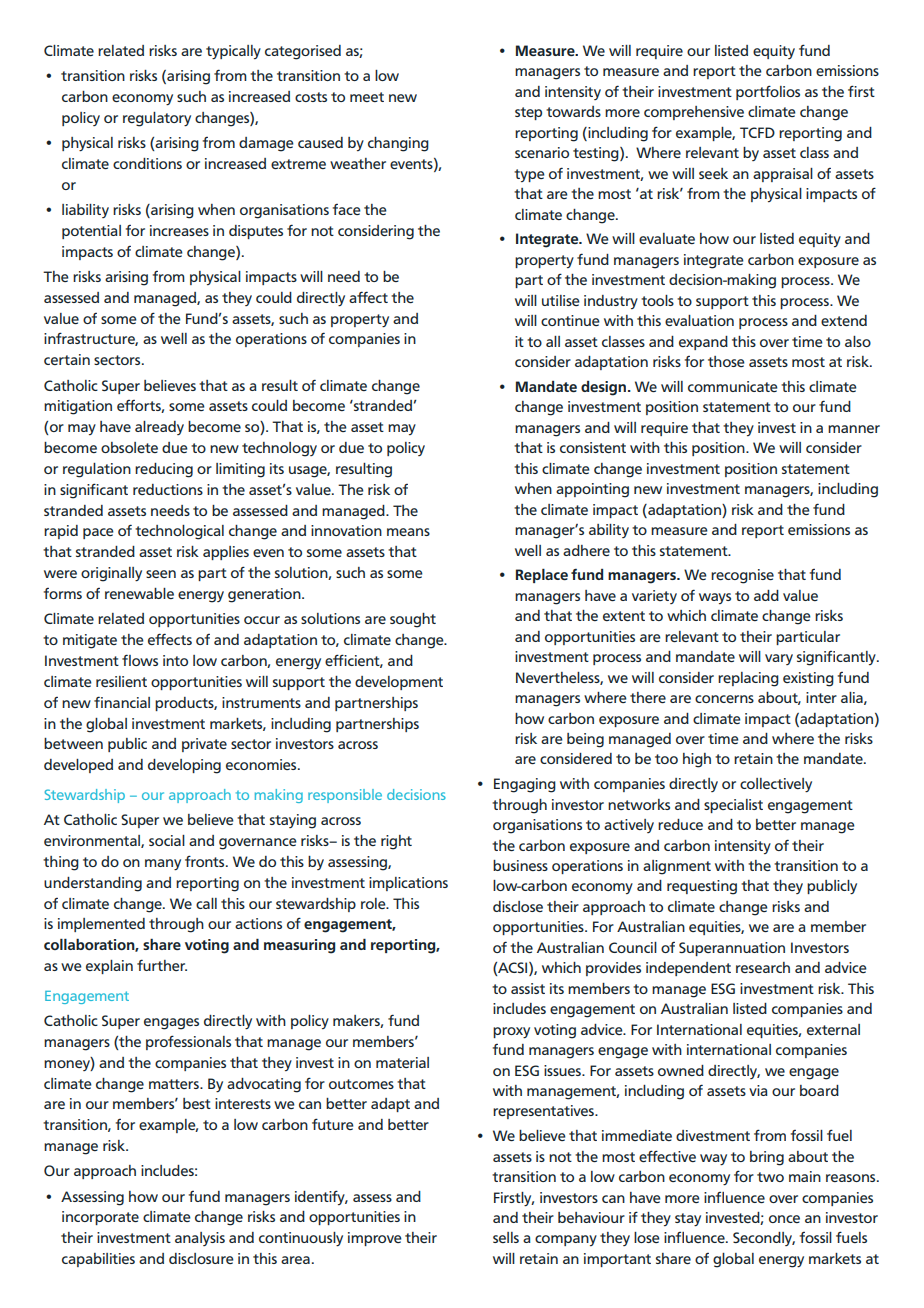 The image size is (924, 1308). I want to click on portfolios, so click(768, 92).
